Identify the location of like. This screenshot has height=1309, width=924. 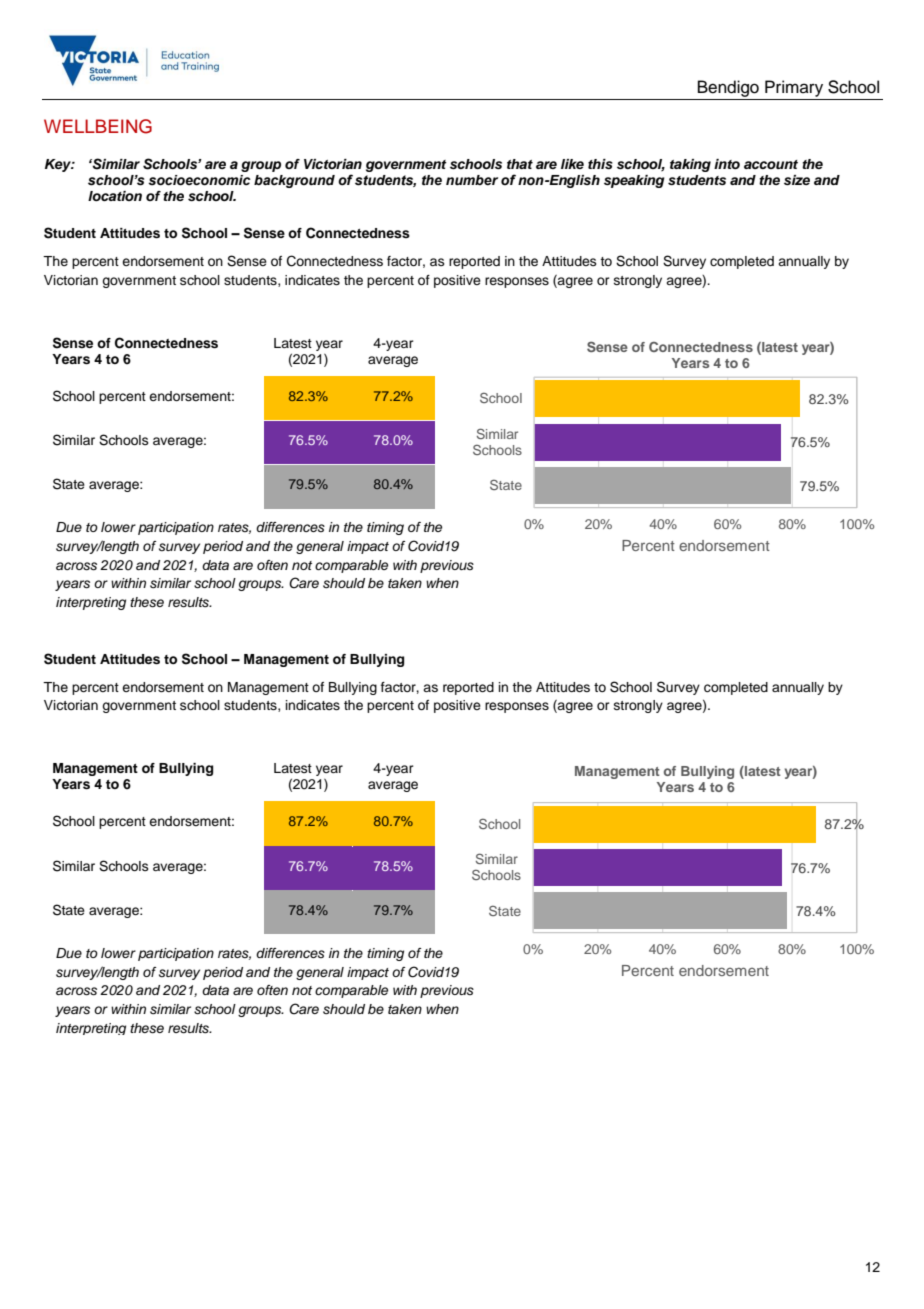
(572, 164).
